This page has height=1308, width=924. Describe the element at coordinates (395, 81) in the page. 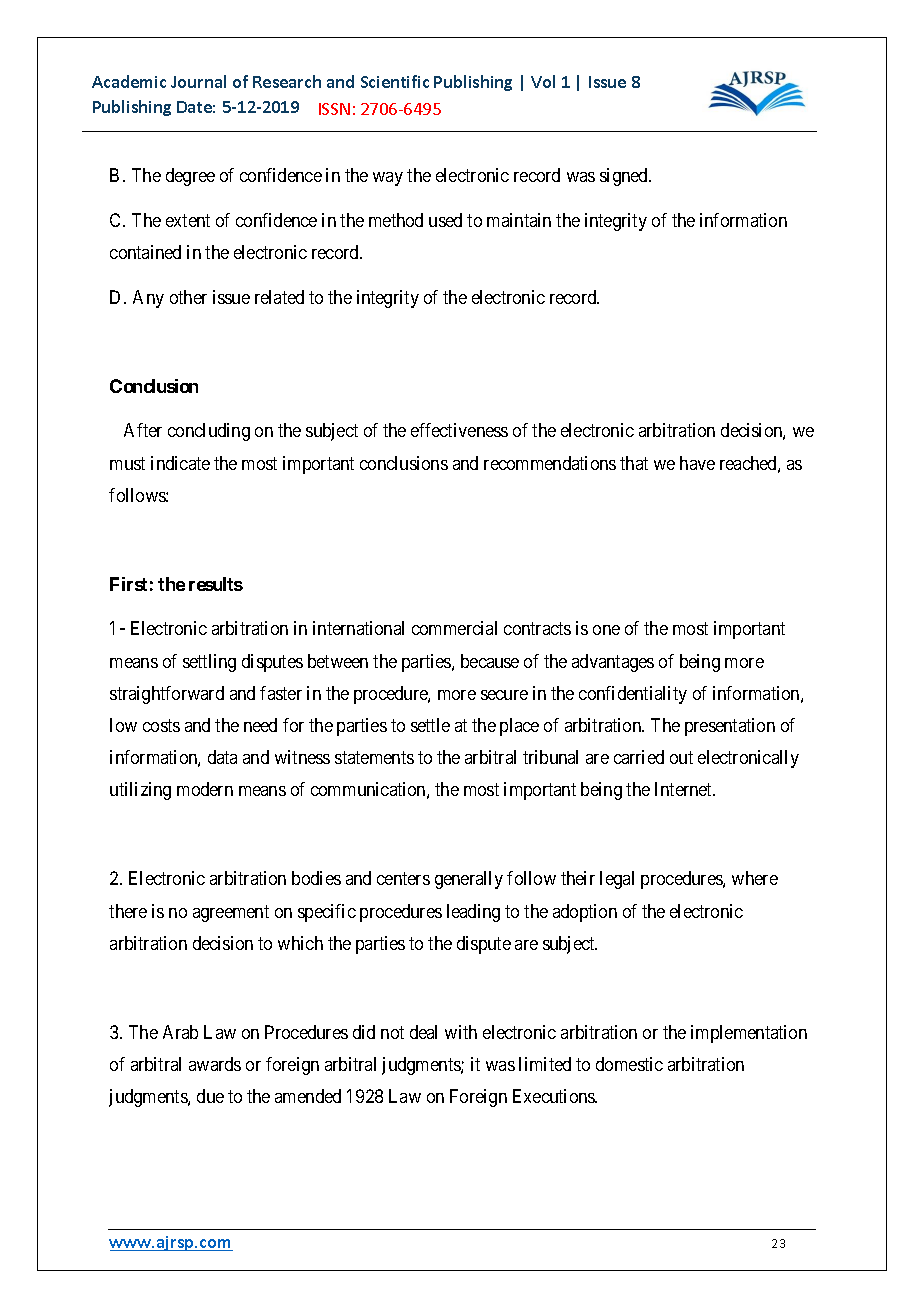

I see `Scientific` at that location.
